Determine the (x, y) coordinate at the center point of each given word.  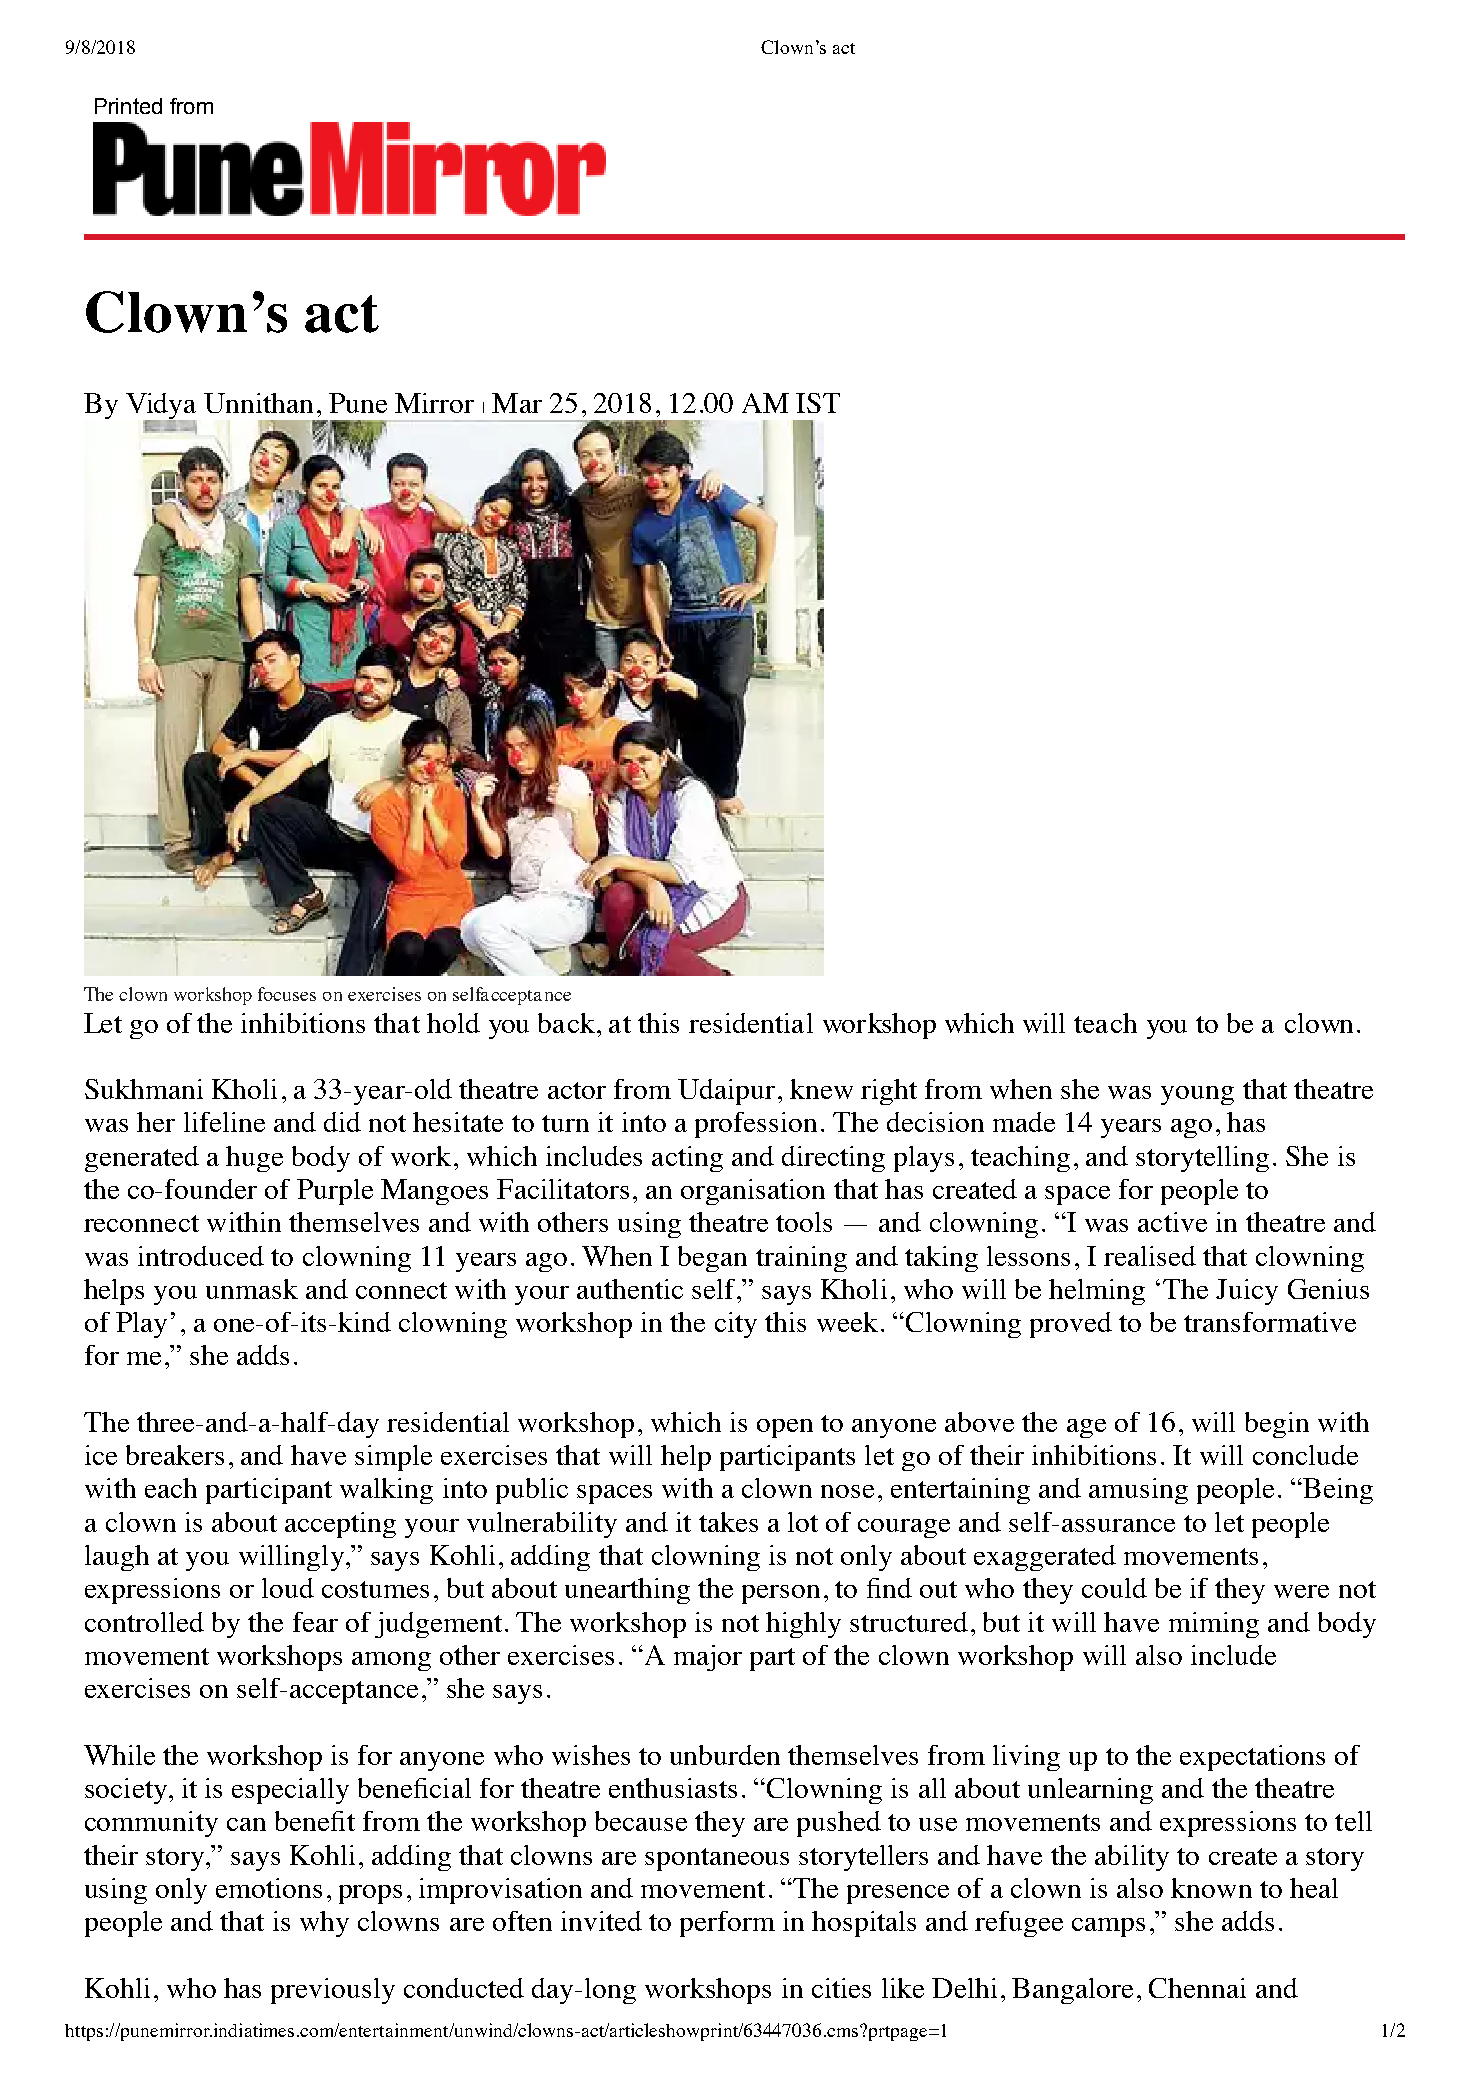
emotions (269, 1888)
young (1197, 1095)
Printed (128, 106)
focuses (287, 994)
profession (756, 1125)
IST (818, 403)
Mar (517, 403)
